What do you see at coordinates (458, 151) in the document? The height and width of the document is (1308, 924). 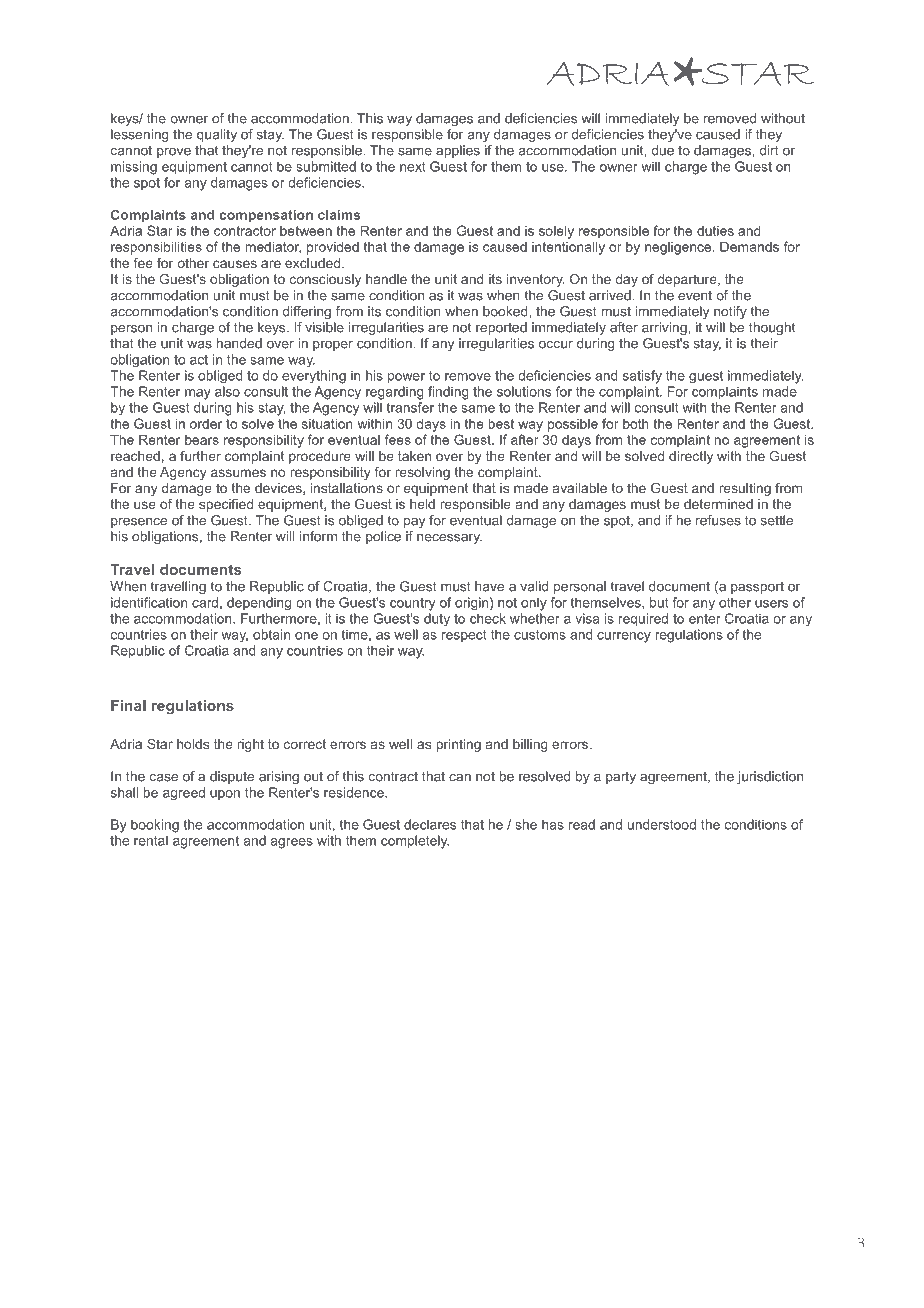 I see `applies` at bounding box center [458, 151].
